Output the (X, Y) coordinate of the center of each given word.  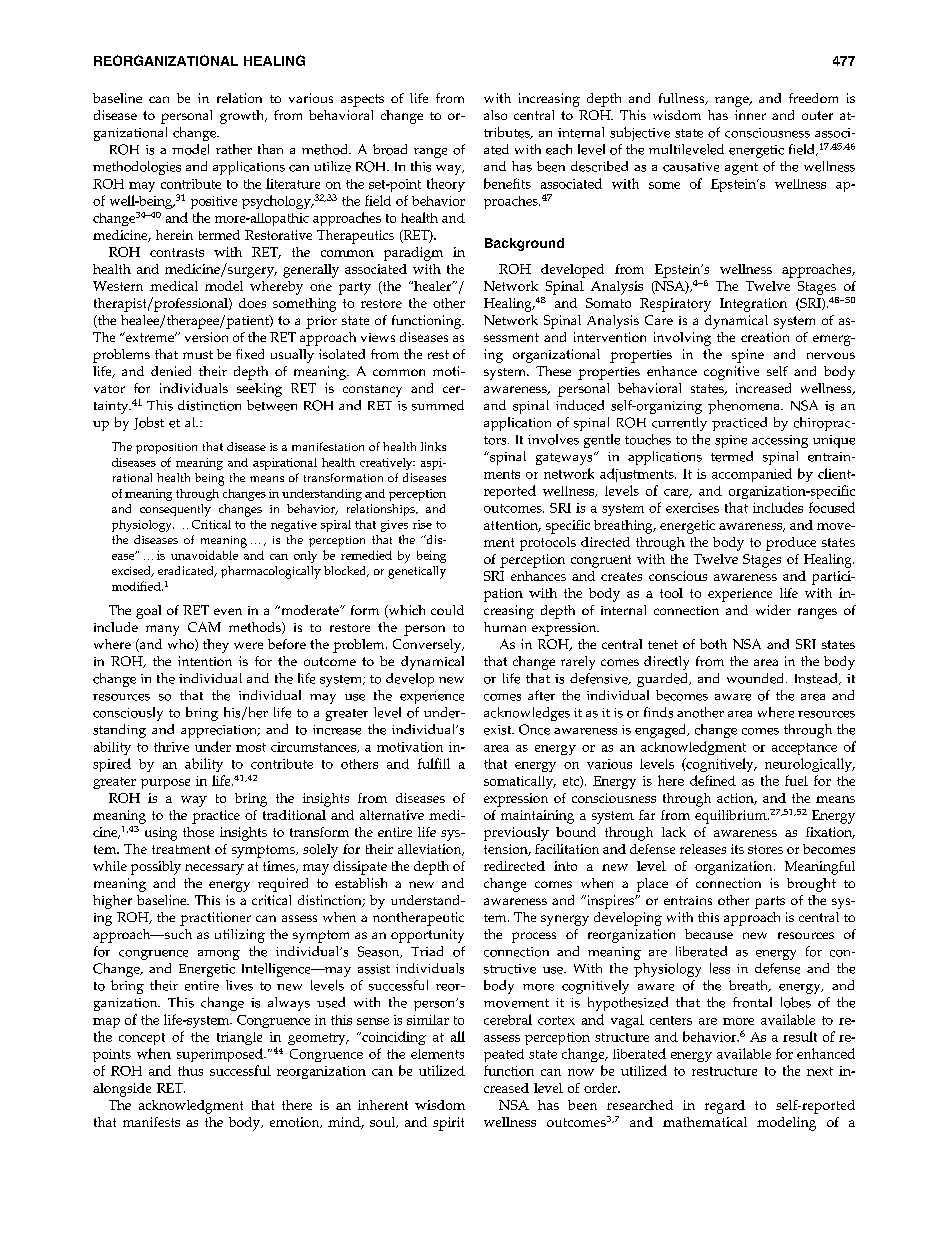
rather (234, 149)
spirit (448, 1124)
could (447, 610)
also (495, 115)
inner (750, 115)
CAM (204, 627)
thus (190, 1071)
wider (773, 610)
